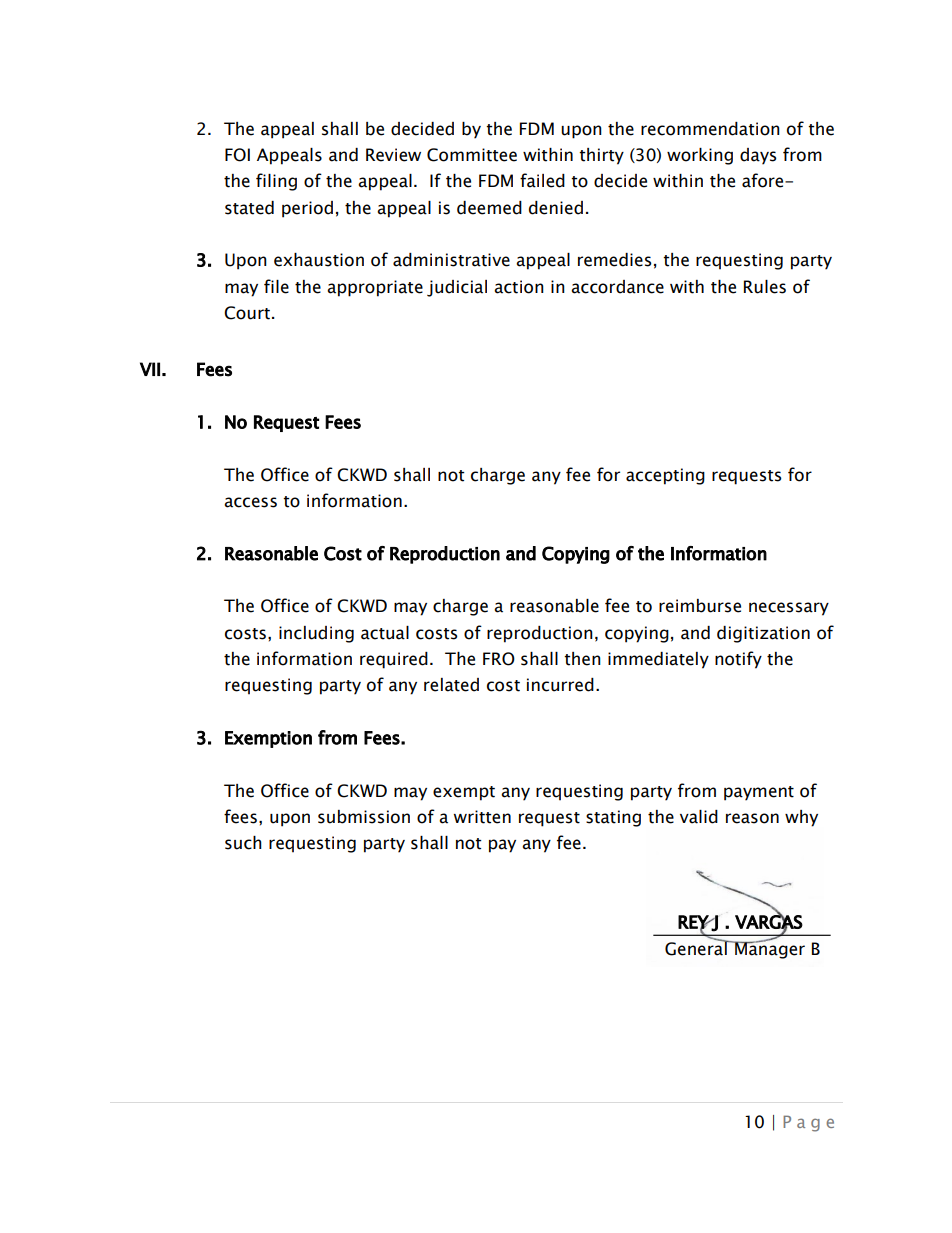 The width and height of the image is (952, 1233). What do you see at coordinates (694, 923) in the image?
I see `REY` at bounding box center [694, 923].
